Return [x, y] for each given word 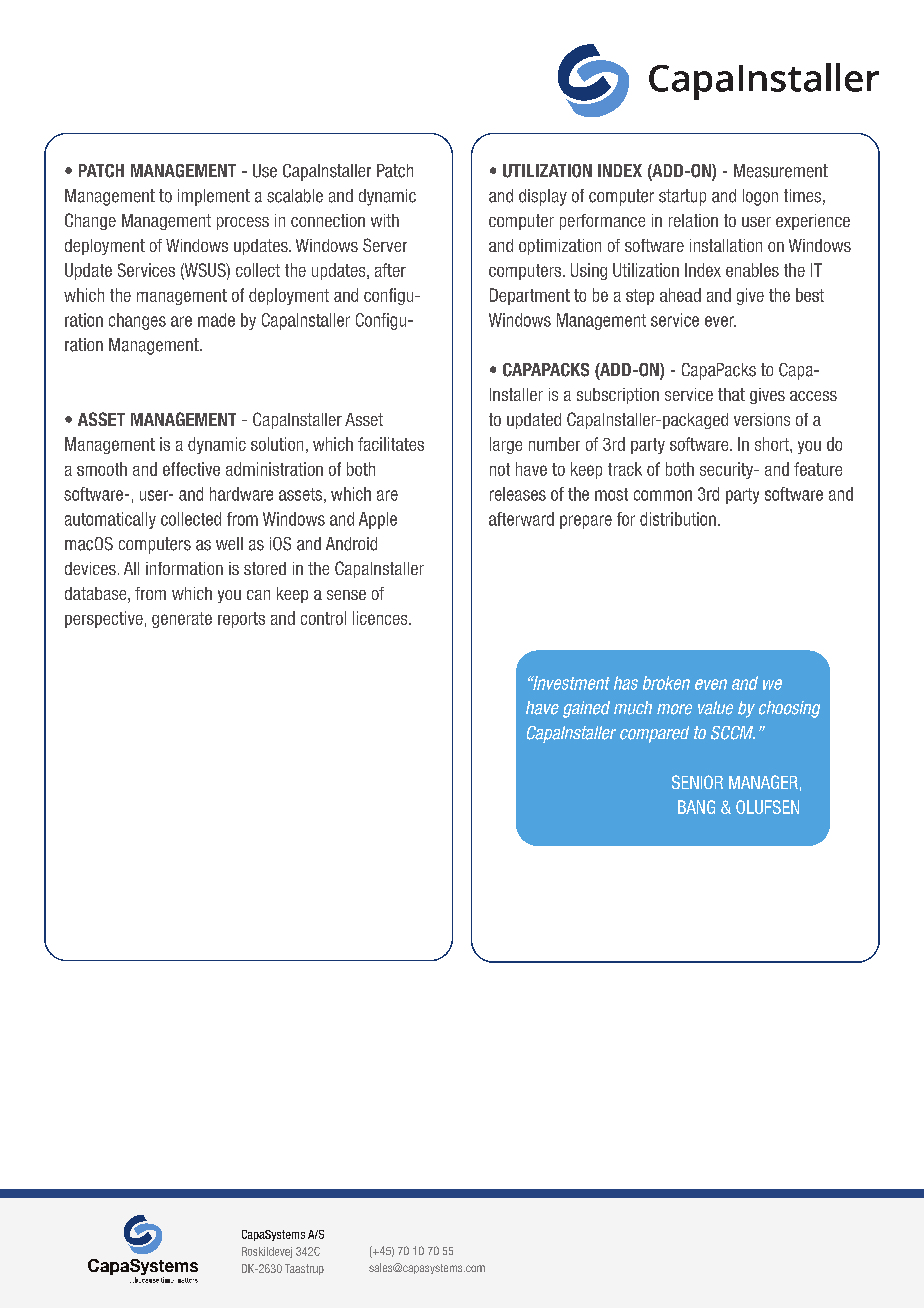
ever [720, 321]
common [663, 495]
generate [182, 620]
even [711, 684]
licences [381, 618]
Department [530, 296]
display [543, 197]
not [500, 469]
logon [760, 197]
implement [214, 197]
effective [191, 469]
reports [241, 620]
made [216, 320]
